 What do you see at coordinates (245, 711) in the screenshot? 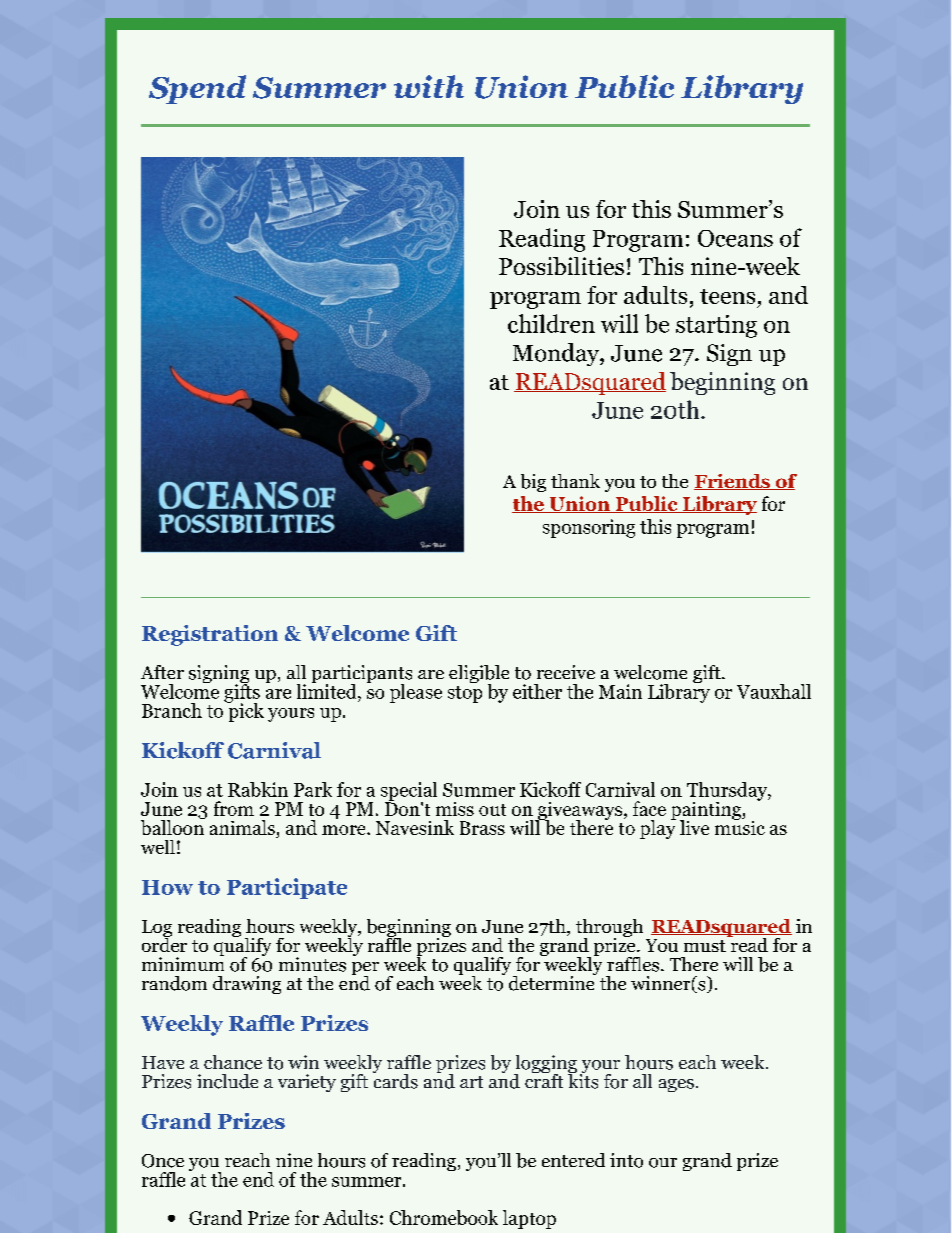
I see `pick` at bounding box center [245, 711].
